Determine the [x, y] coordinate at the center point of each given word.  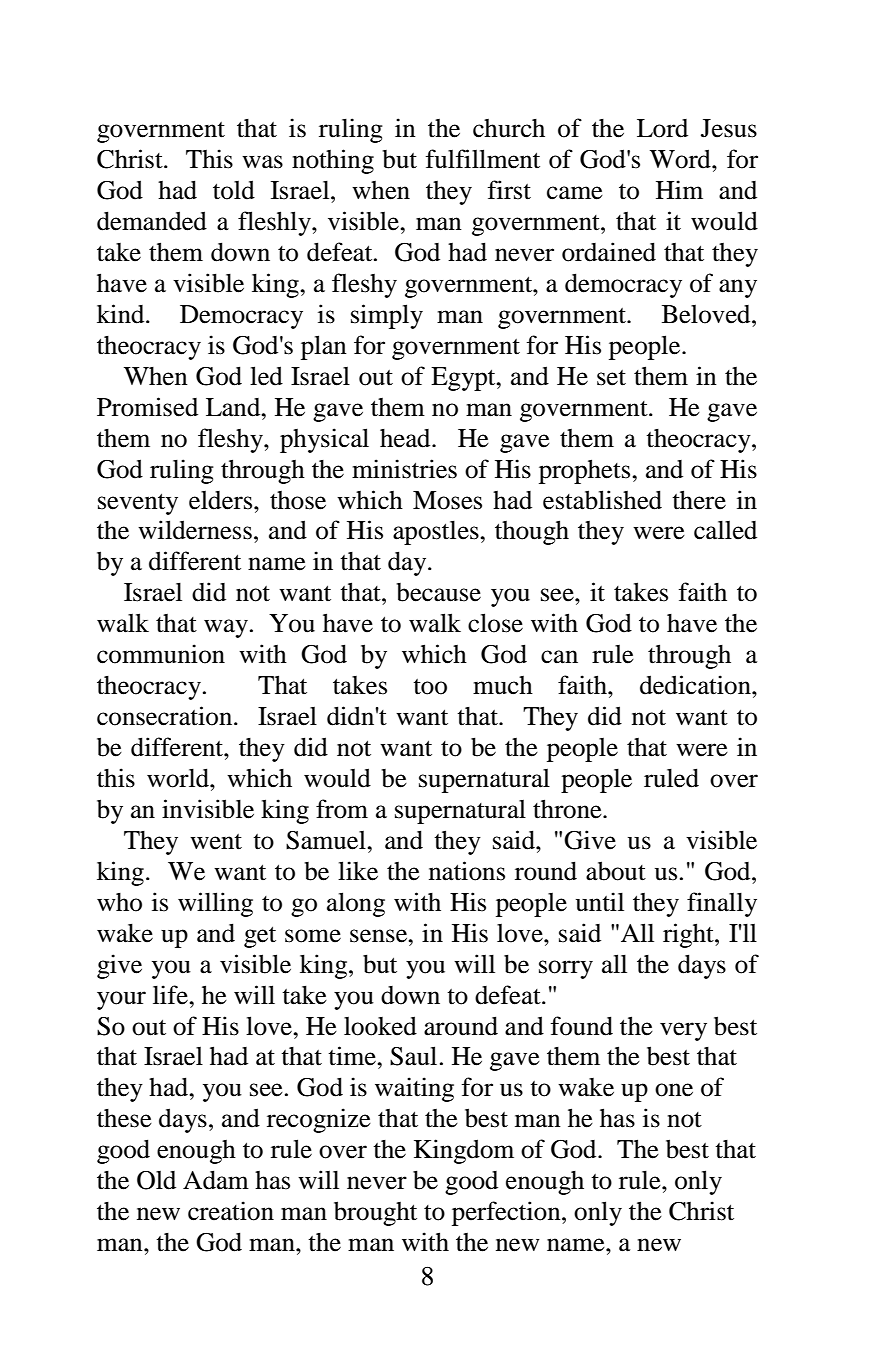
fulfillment [483, 159]
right [689, 935]
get [260, 937]
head [406, 438]
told [234, 190]
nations [467, 871]
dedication [696, 685]
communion [161, 654]
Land [234, 407]
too [430, 687]
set [611, 378]
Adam [216, 1180]
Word [681, 159]
